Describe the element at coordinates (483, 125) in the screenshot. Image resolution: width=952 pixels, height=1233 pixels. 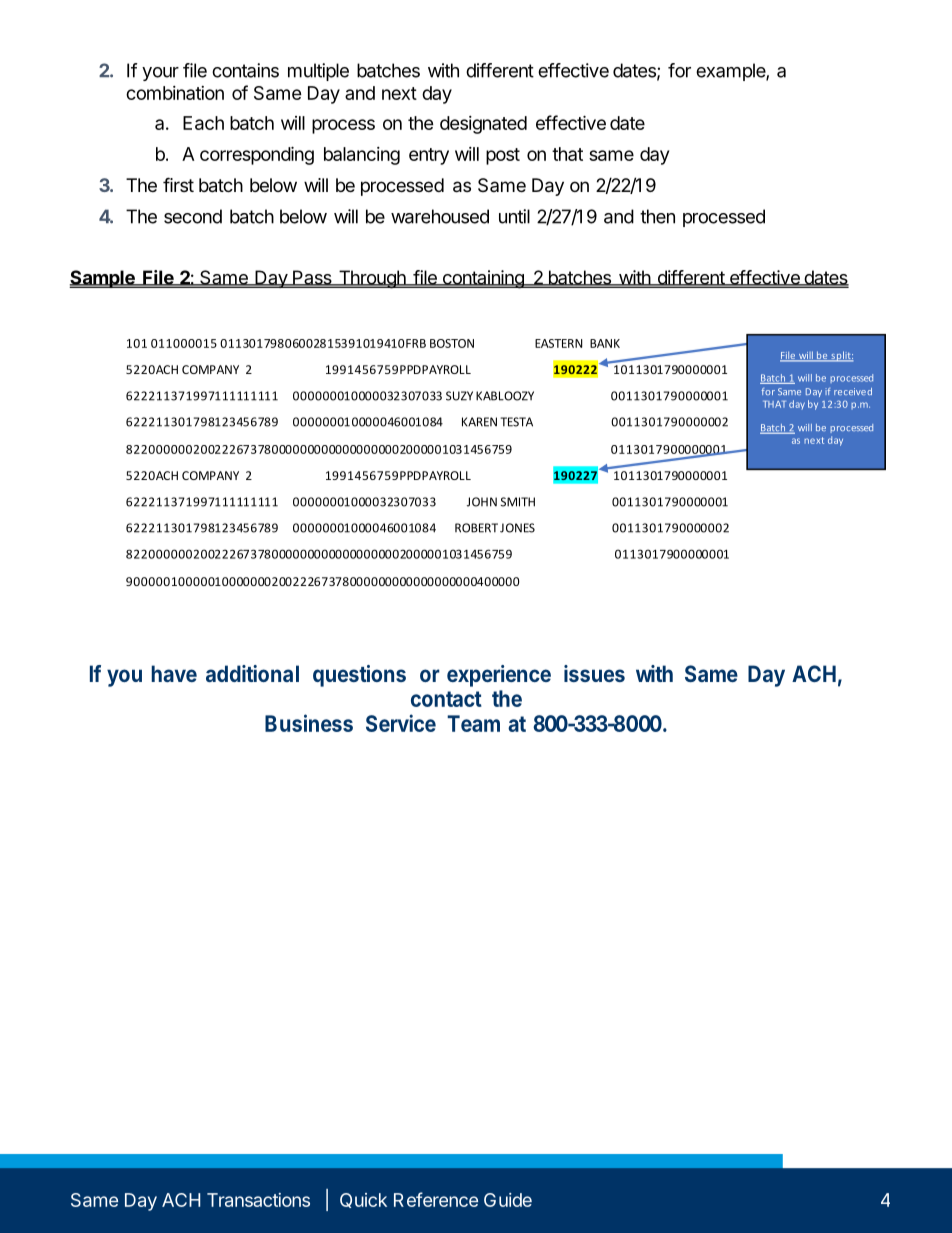
I see `designated` at that location.
